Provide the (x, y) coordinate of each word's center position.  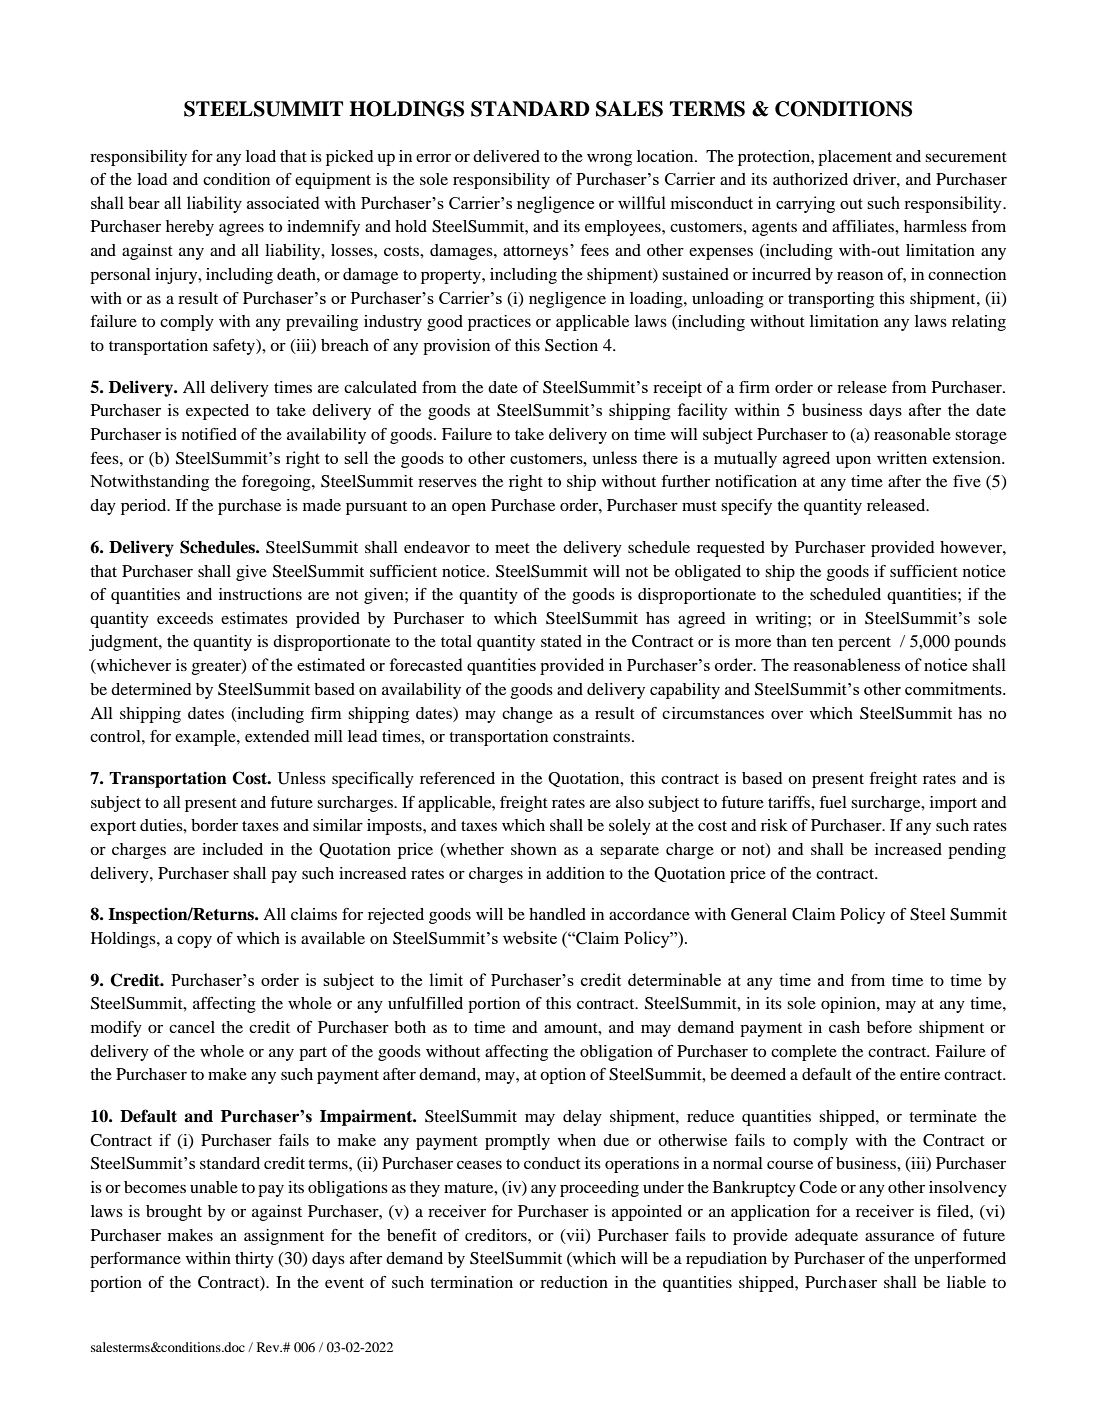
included (232, 849)
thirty (254, 1260)
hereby (190, 228)
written (902, 457)
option (563, 1076)
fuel (833, 802)
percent (864, 644)
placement (855, 158)
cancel (192, 1027)
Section (571, 345)
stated (561, 641)
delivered (506, 156)
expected (217, 412)
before (889, 1027)
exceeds (185, 618)
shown (534, 849)
